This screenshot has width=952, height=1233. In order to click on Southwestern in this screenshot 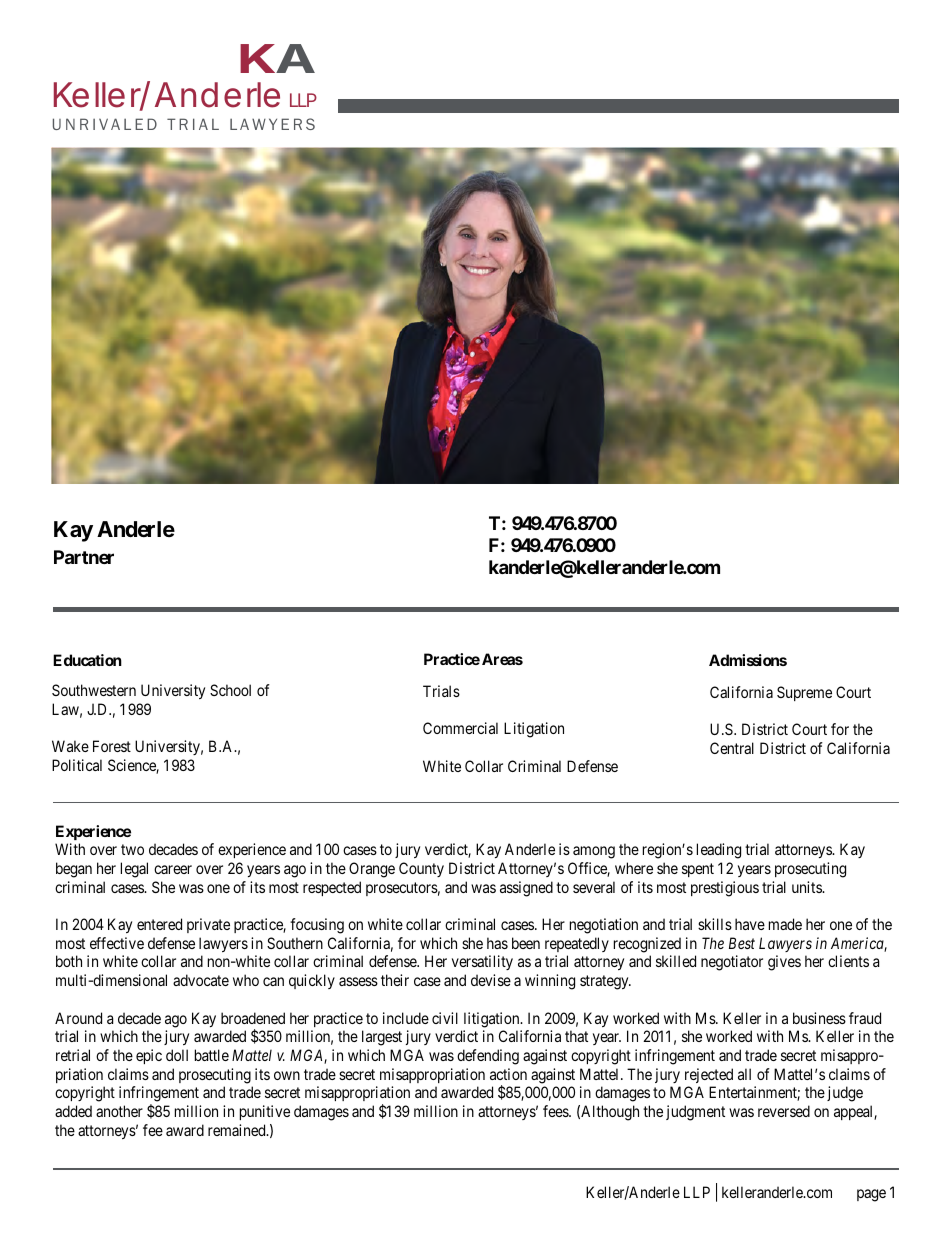, I will do `click(94, 690)`.
